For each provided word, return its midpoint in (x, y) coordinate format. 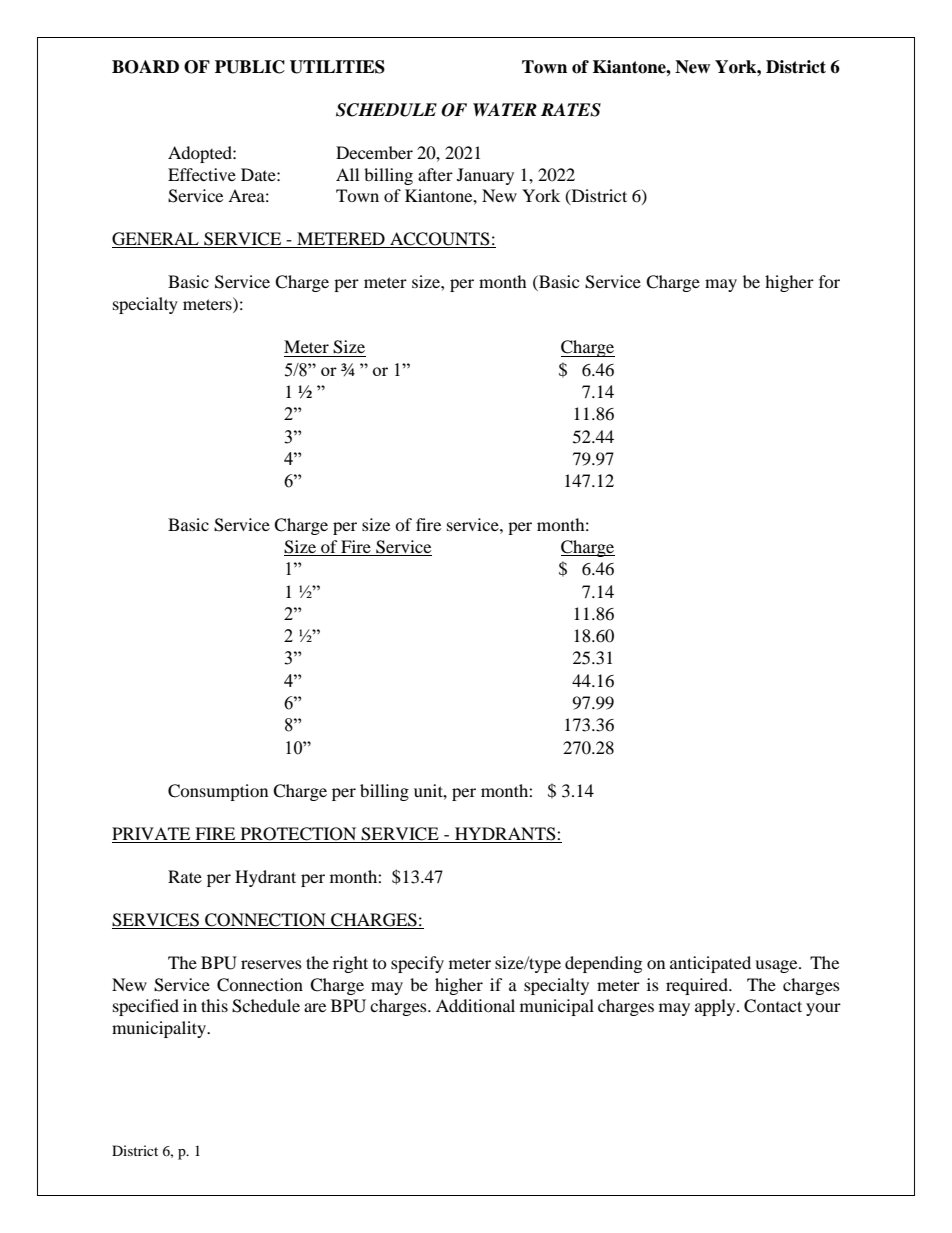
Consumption (218, 792)
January (485, 176)
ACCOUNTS (440, 240)
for (829, 281)
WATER (505, 110)
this (214, 1005)
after (435, 174)
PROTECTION (298, 835)
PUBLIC (250, 67)
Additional (475, 1005)
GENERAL (156, 240)
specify (417, 964)
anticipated (710, 964)
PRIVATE (152, 835)
